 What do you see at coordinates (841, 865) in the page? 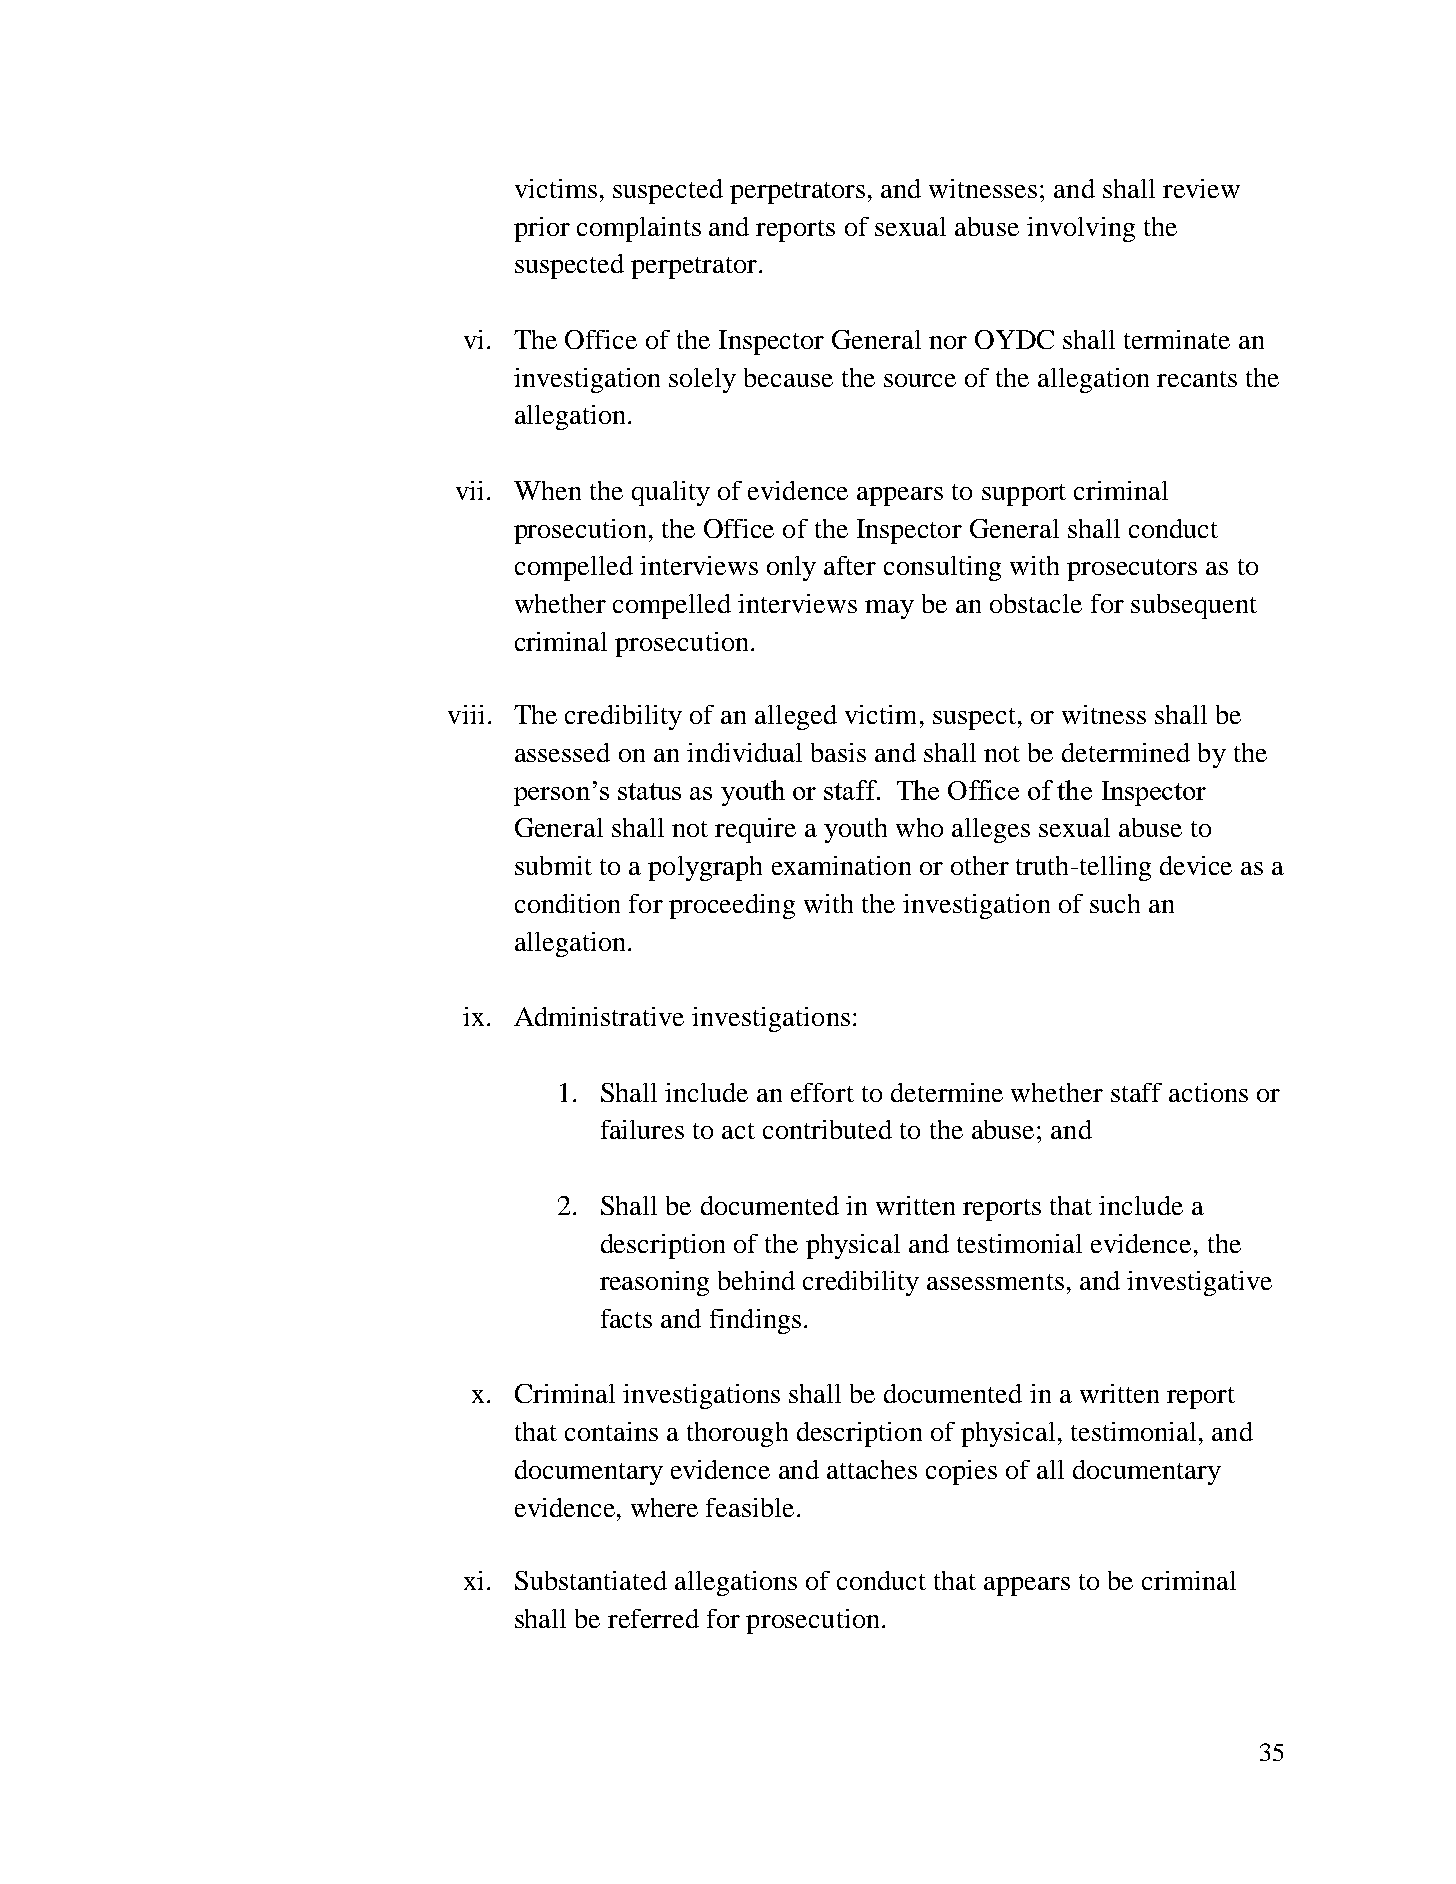
I see `examination` at bounding box center [841, 865].
